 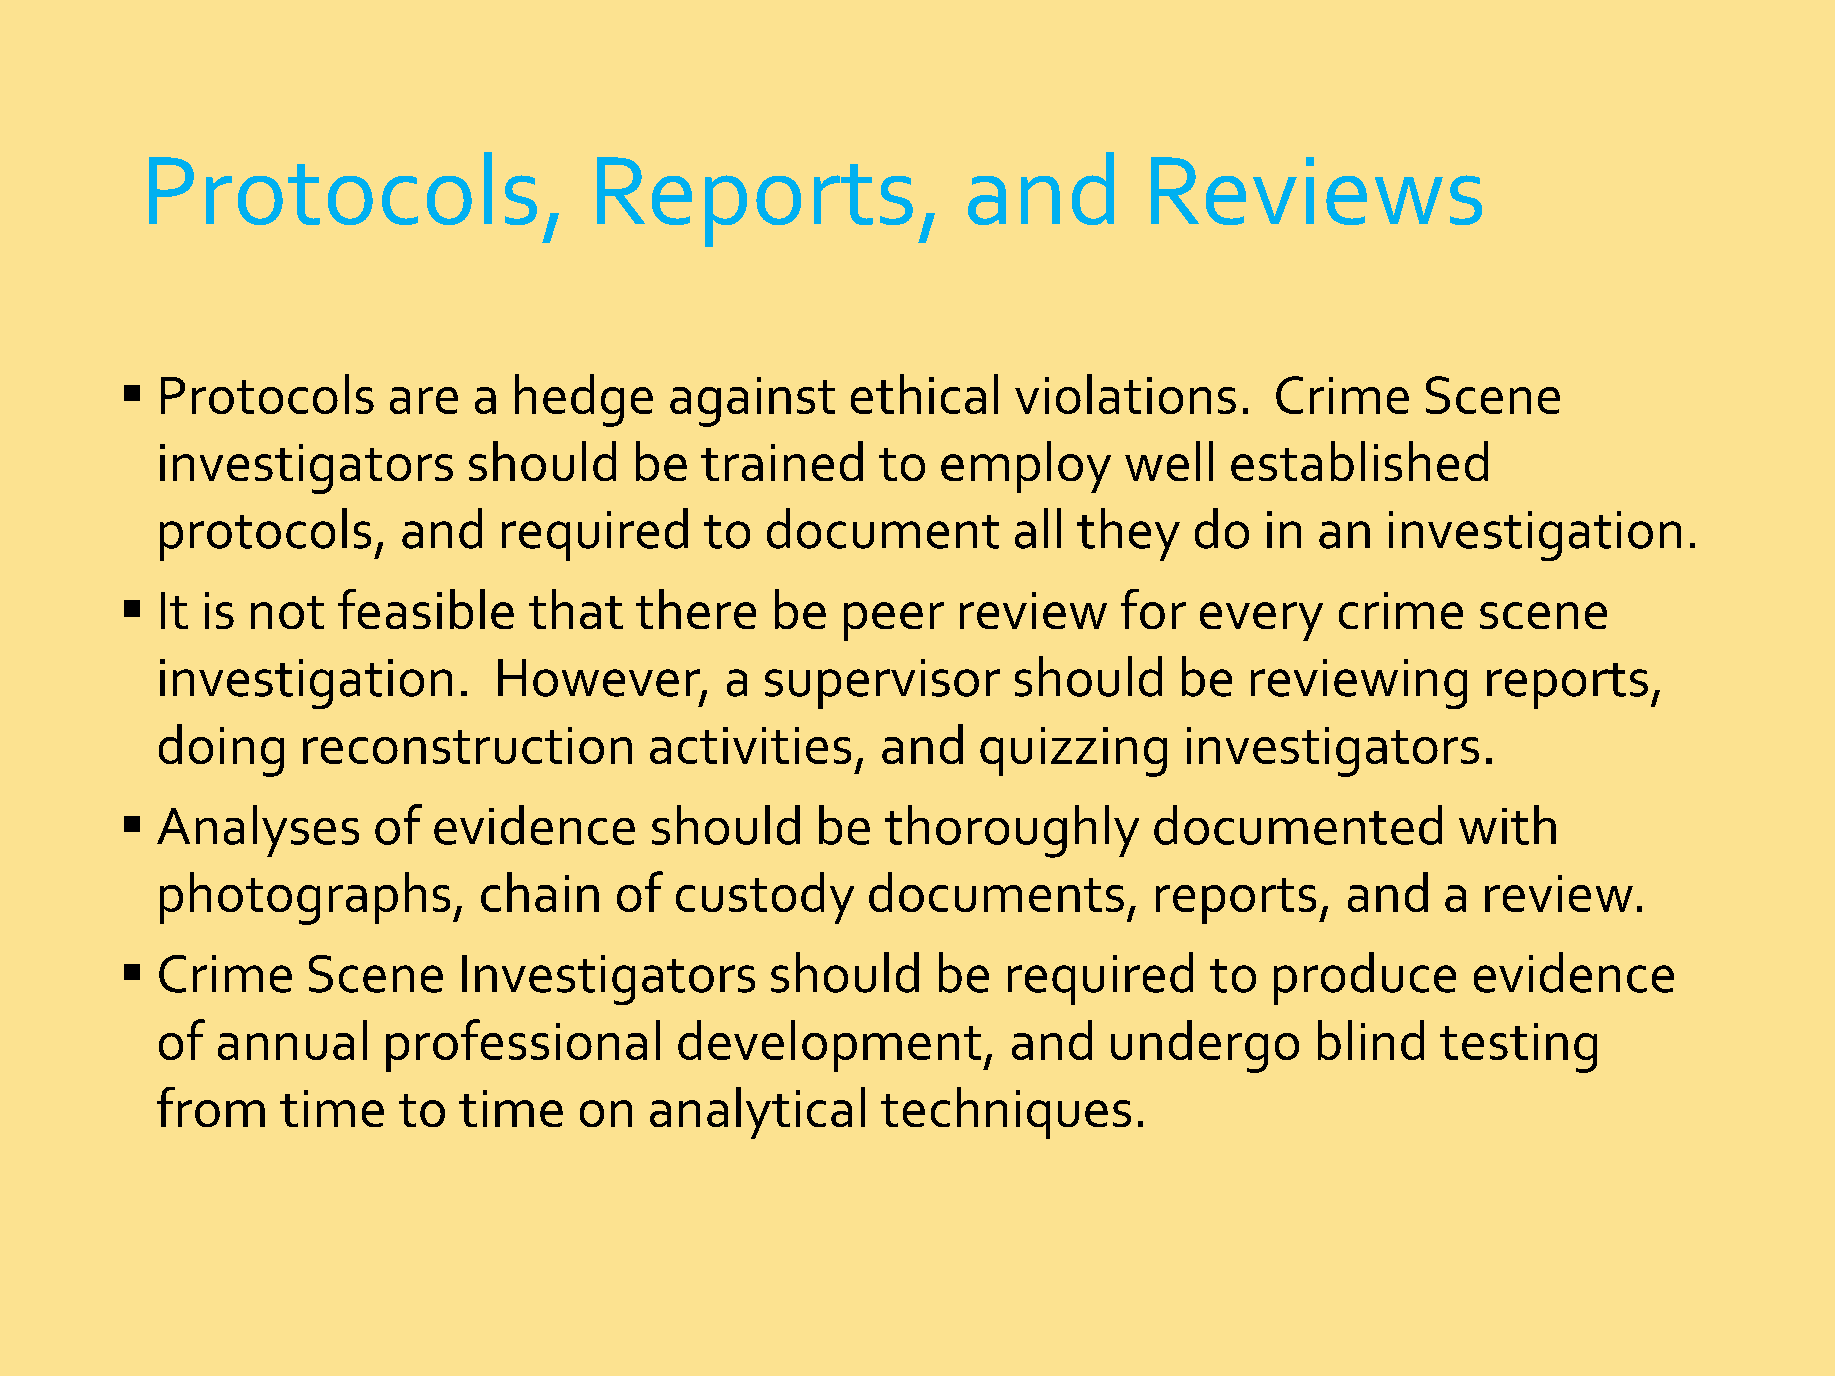 I want to click on are, so click(x=424, y=400).
